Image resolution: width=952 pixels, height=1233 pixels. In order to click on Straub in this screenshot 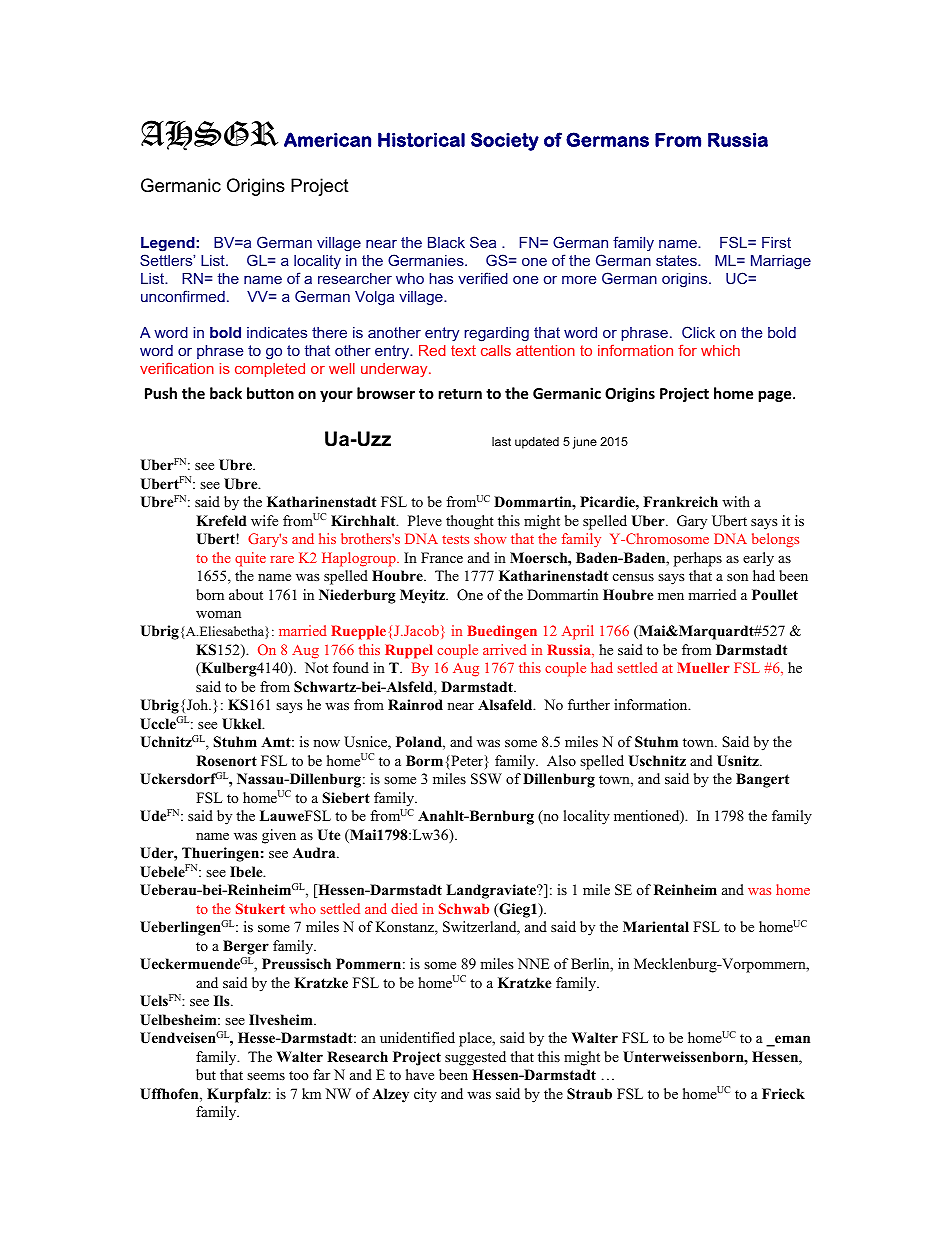, I will do `click(589, 1094)`.
